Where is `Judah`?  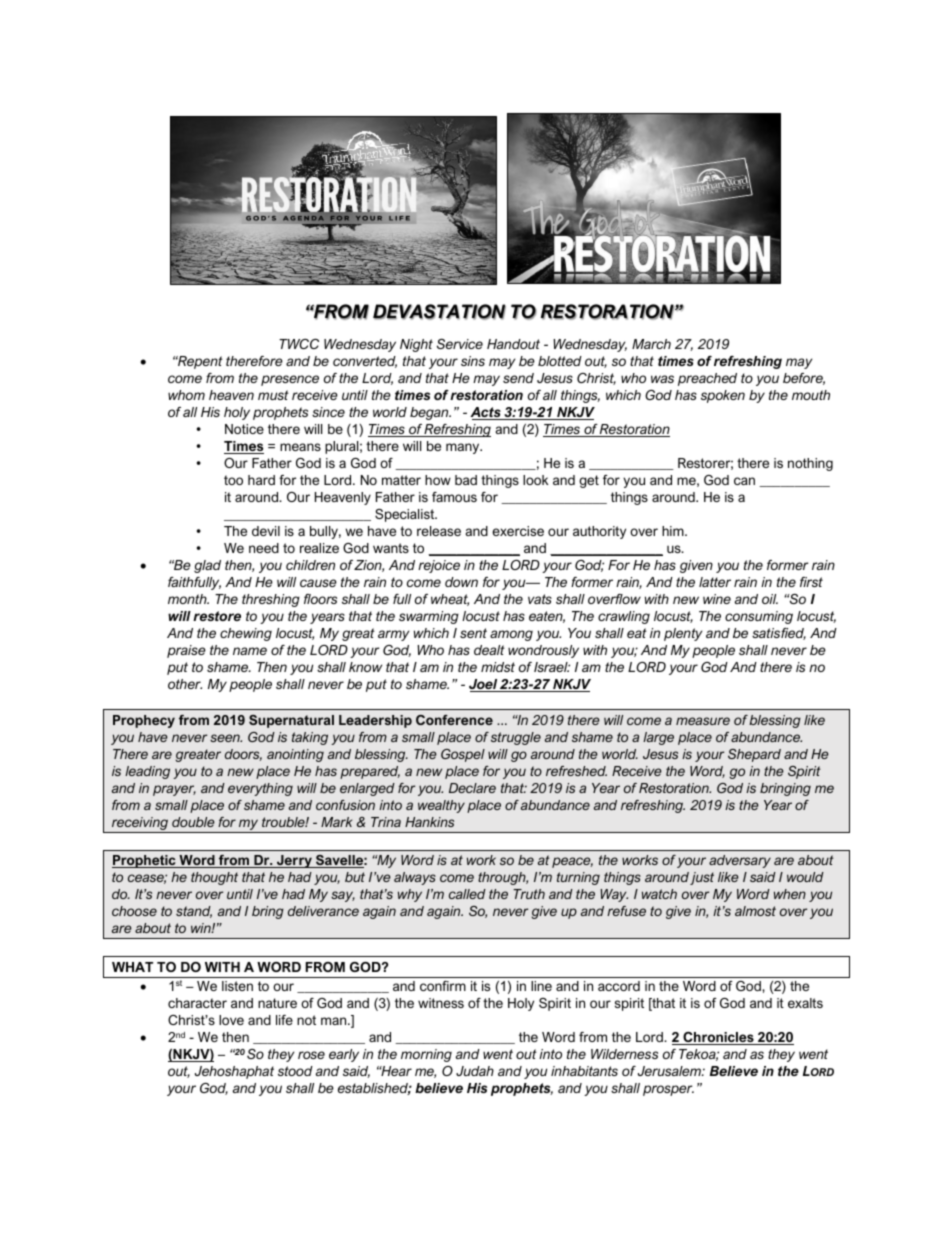
Judah is located at coordinates (475, 1071).
